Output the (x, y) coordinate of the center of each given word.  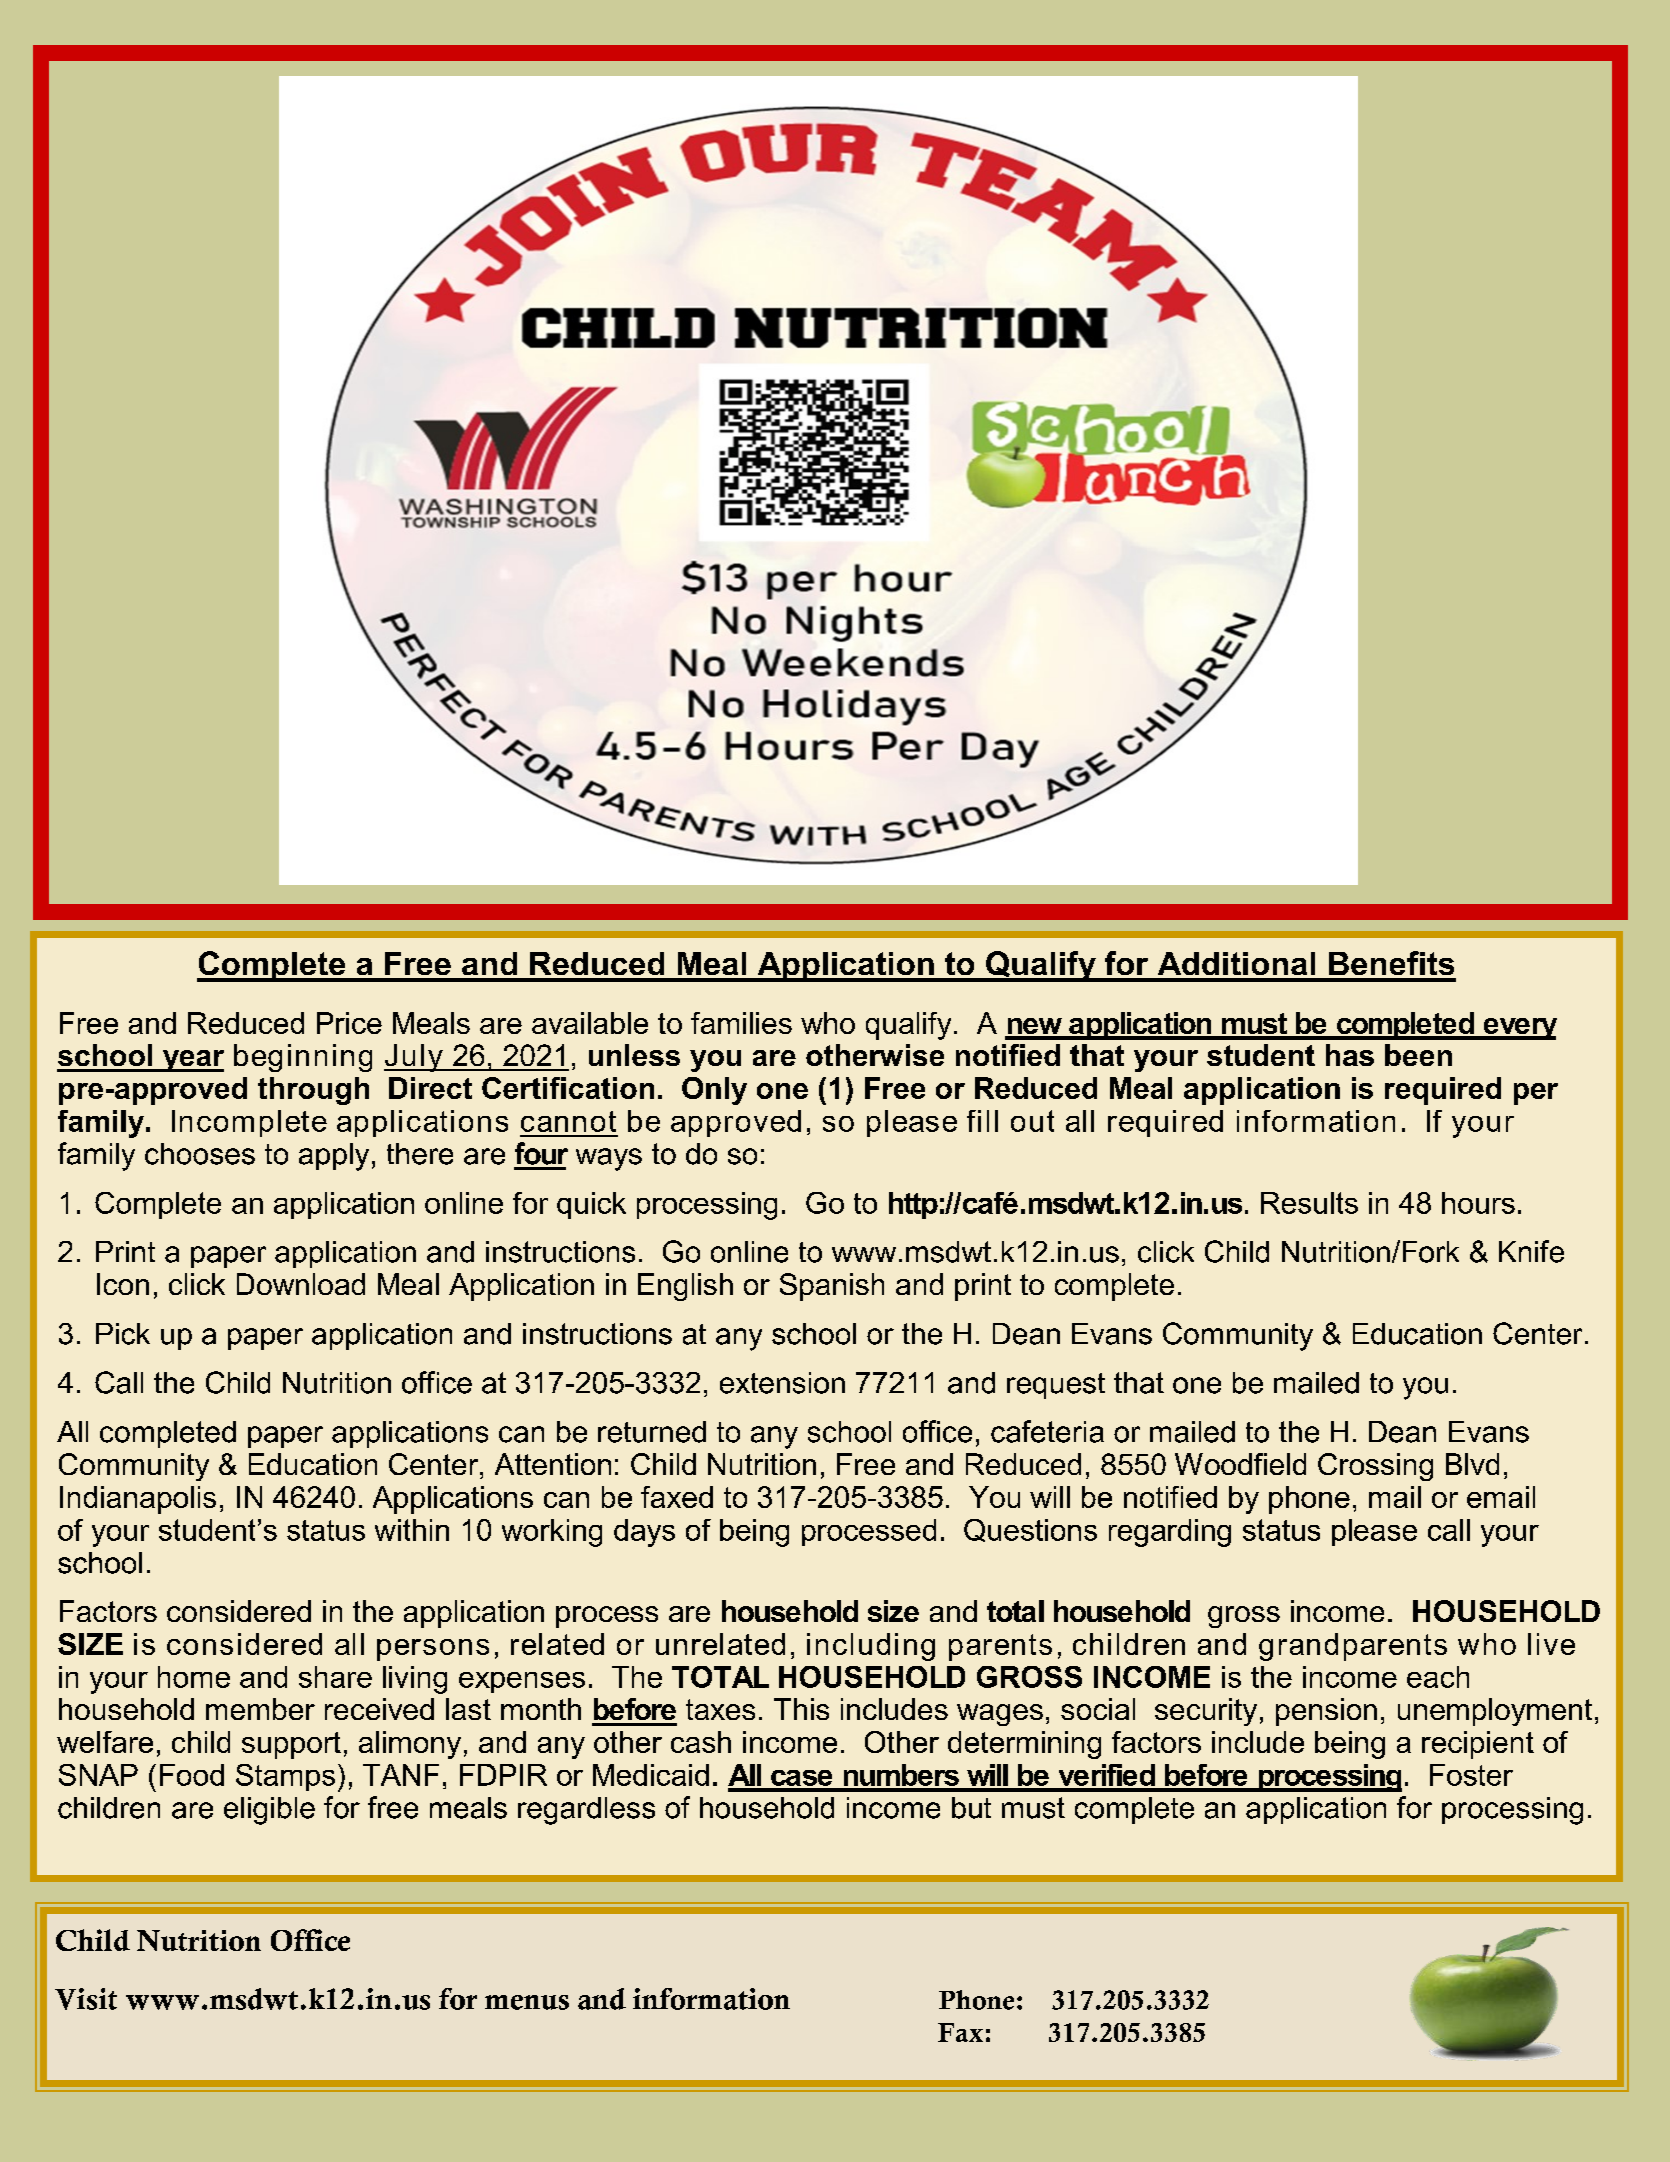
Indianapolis (138, 1500)
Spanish (832, 1287)
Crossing (1375, 1467)
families (741, 1023)
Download (301, 1284)
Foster (1471, 1775)
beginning (303, 1058)
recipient (1478, 1745)
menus (527, 2002)
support (291, 1745)
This (801, 1709)
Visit (86, 1999)
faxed (677, 1497)
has (1350, 1055)
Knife (1531, 1251)
